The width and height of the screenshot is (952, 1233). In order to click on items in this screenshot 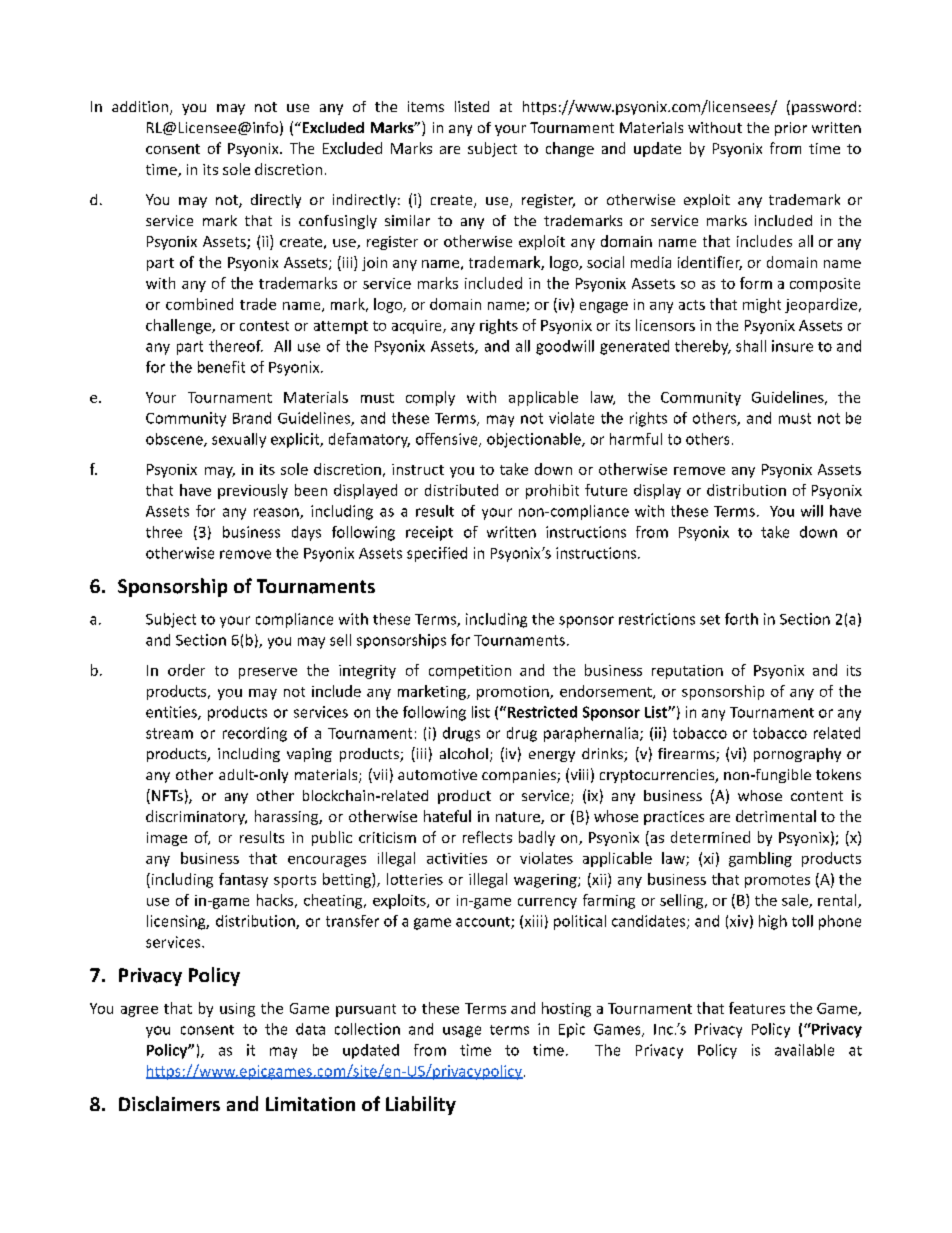, I will do `click(426, 106)`.
